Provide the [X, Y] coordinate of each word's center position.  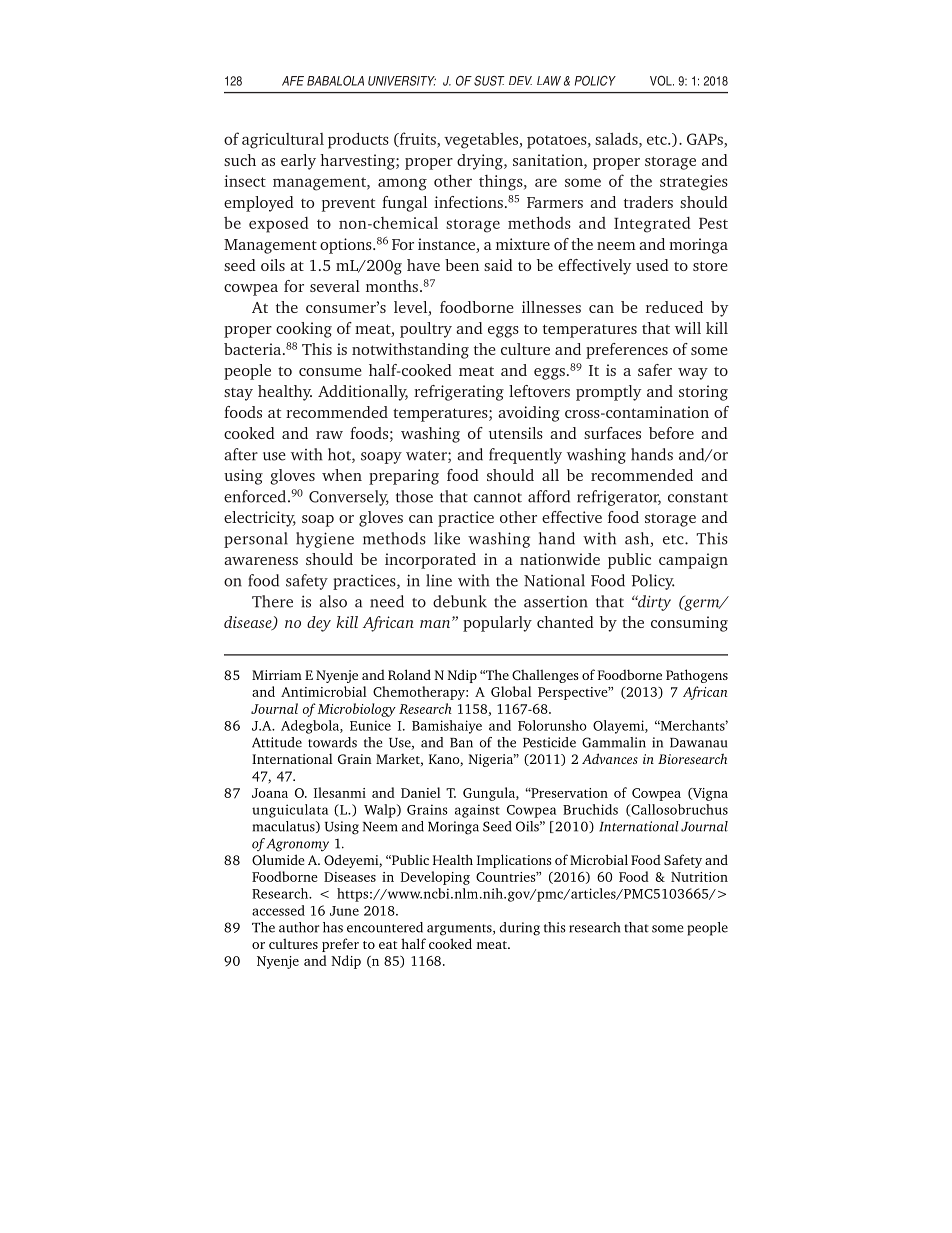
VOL [662, 80]
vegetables [482, 141]
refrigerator [619, 498]
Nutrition [699, 877]
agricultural [283, 141]
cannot [498, 498]
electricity [260, 519]
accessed [278, 910]
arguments [460, 930]
